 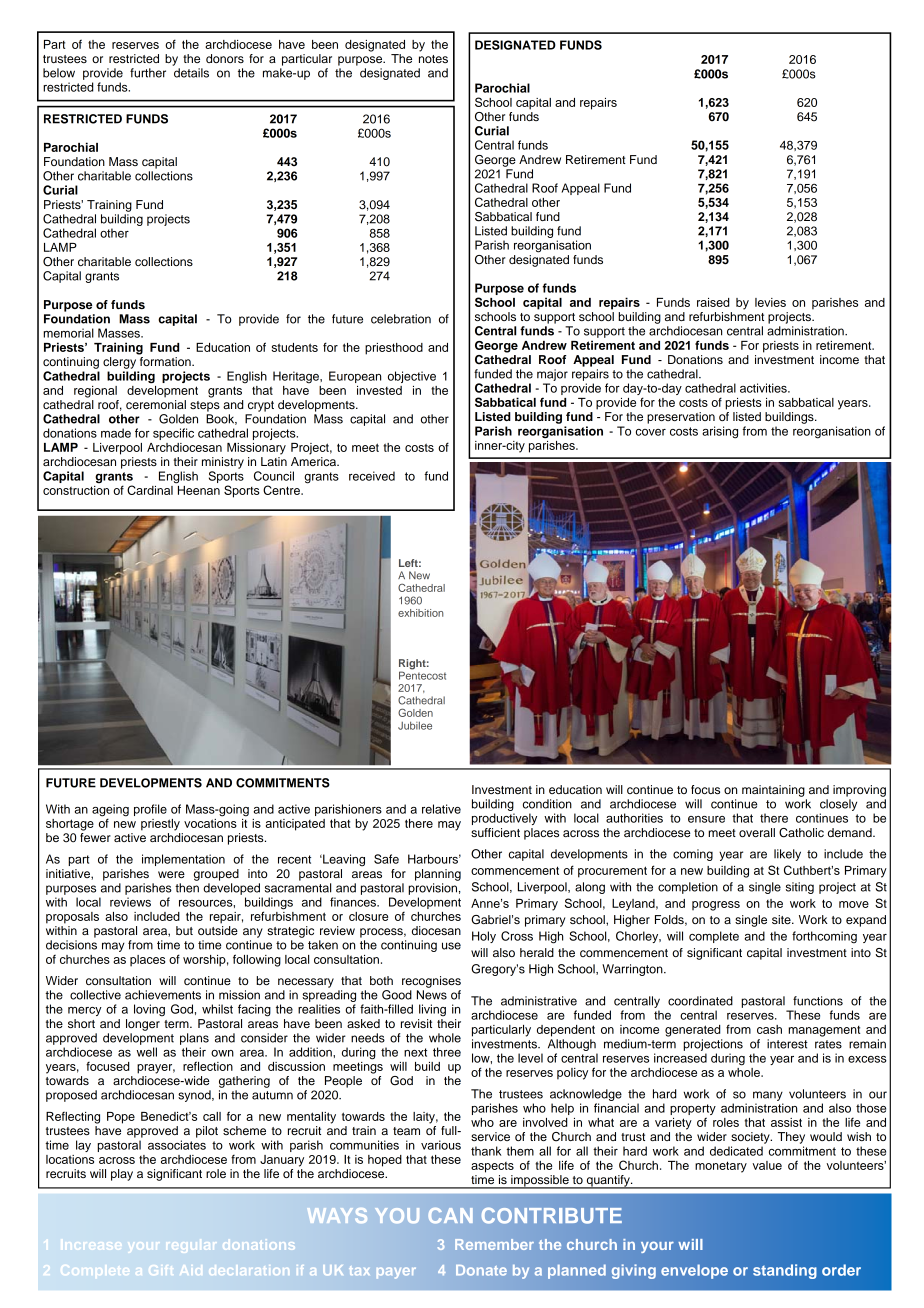 What do you see at coordinates (433, 59) in the page?
I see `notes` at bounding box center [433, 59].
